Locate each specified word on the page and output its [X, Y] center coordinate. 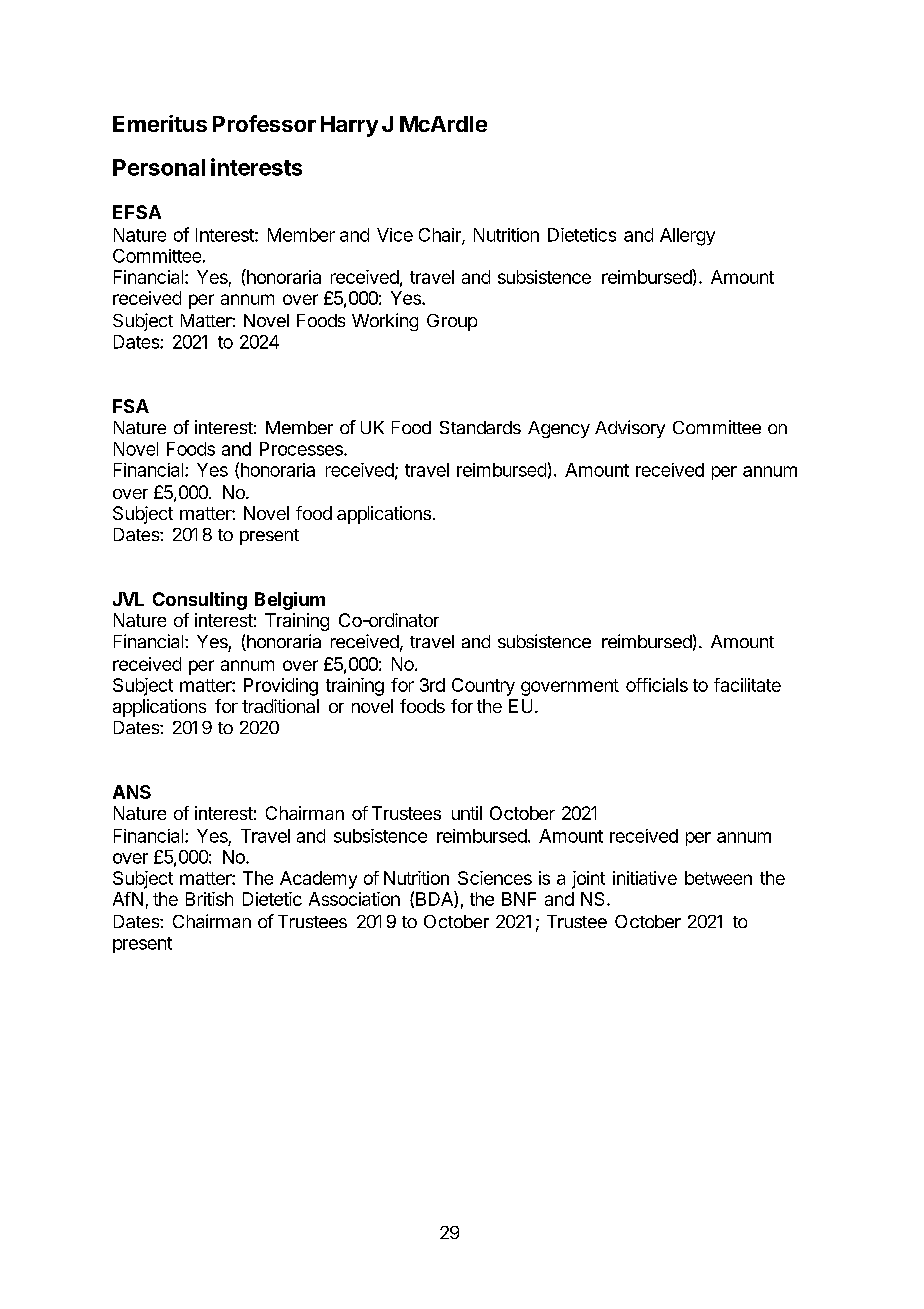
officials [657, 685]
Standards [480, 427]
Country [483, 687]
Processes [302, 449]
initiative [645, 878]
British [209, 899]
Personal [159, 167]
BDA [435, 899]
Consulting [200, 601]
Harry [349, 126]
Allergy [687, 237]
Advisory [630, 429]
